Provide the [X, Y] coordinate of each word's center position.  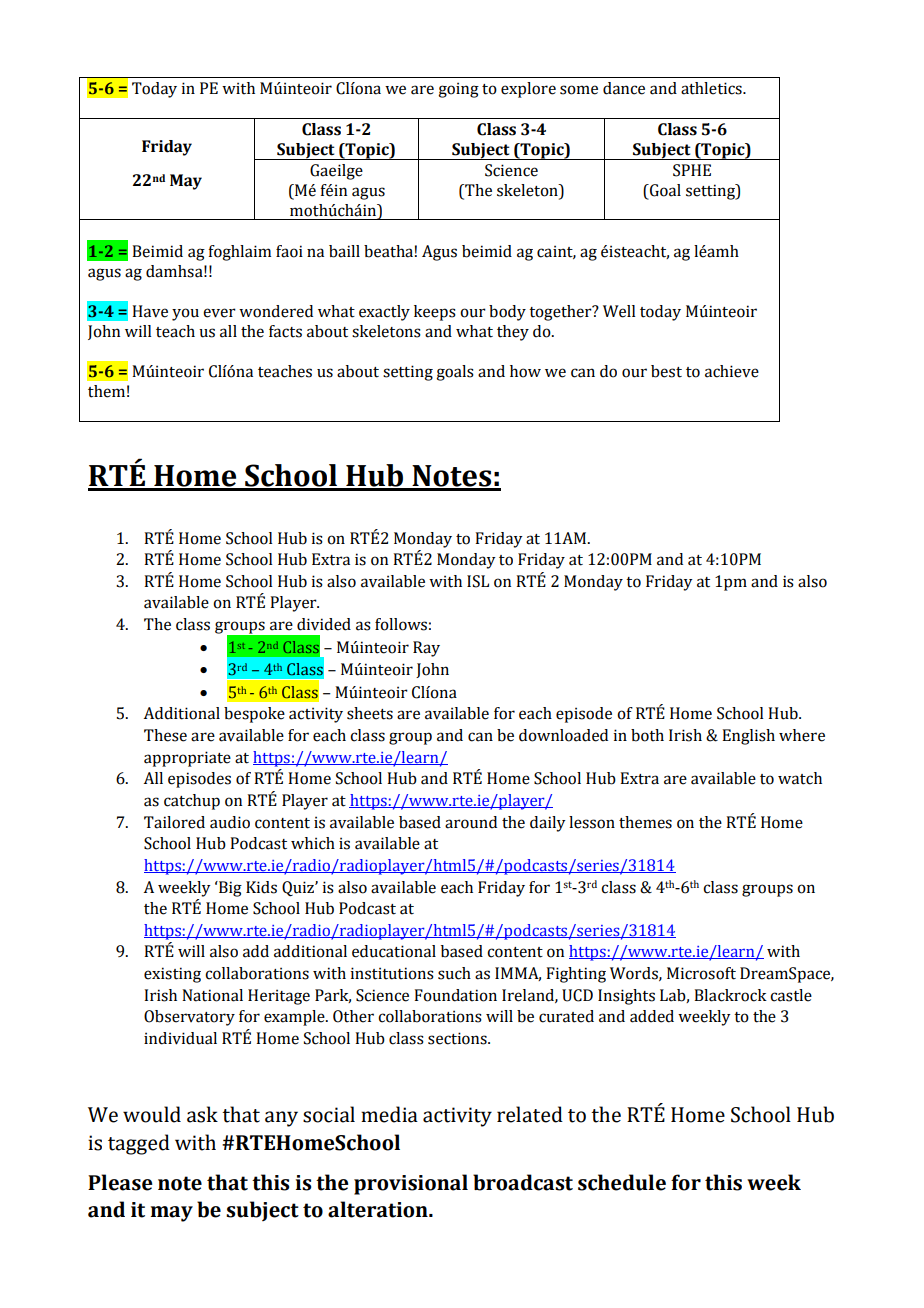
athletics [712, 88]
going [458, 90]
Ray [426, 649]
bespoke [254, 715]
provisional [411, 1184]
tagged [139, 1144]
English [748, 737]
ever [219, 313]
